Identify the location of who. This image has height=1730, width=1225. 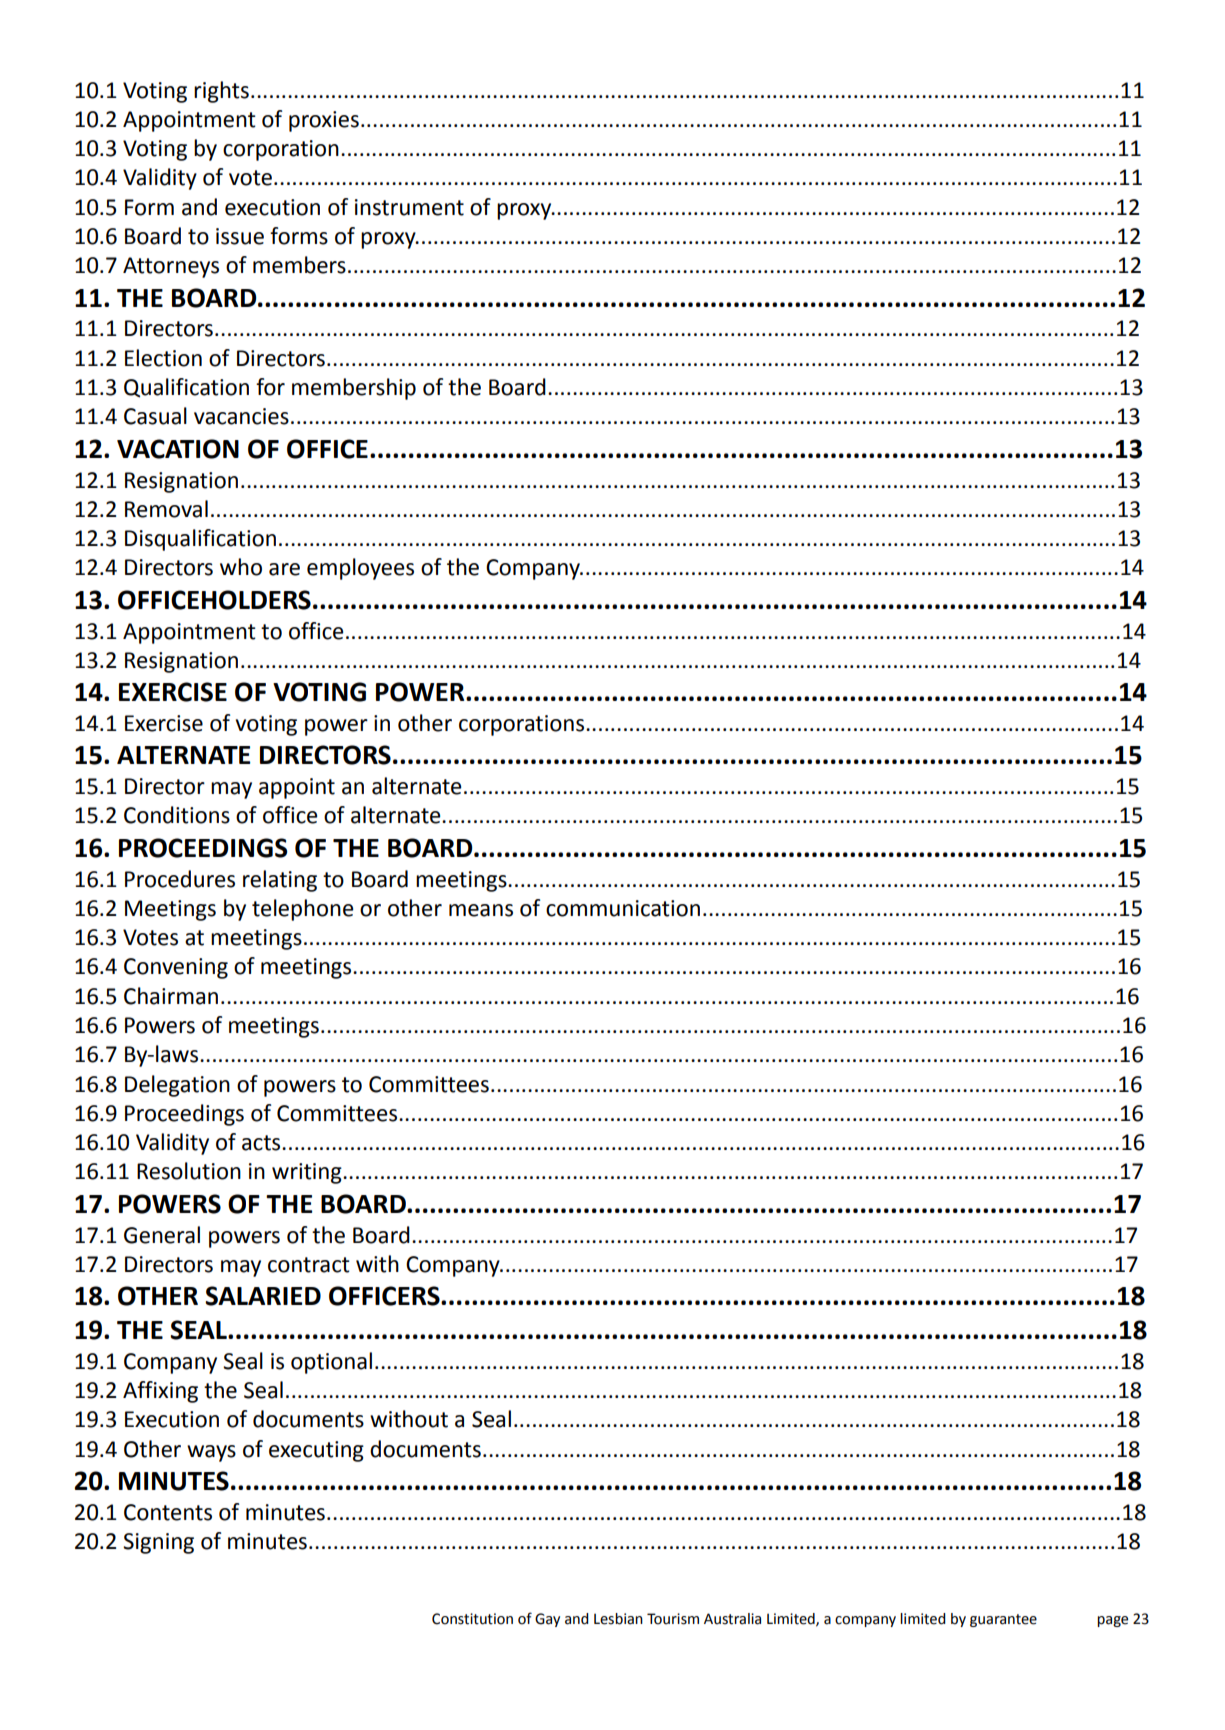
(241, 567).
